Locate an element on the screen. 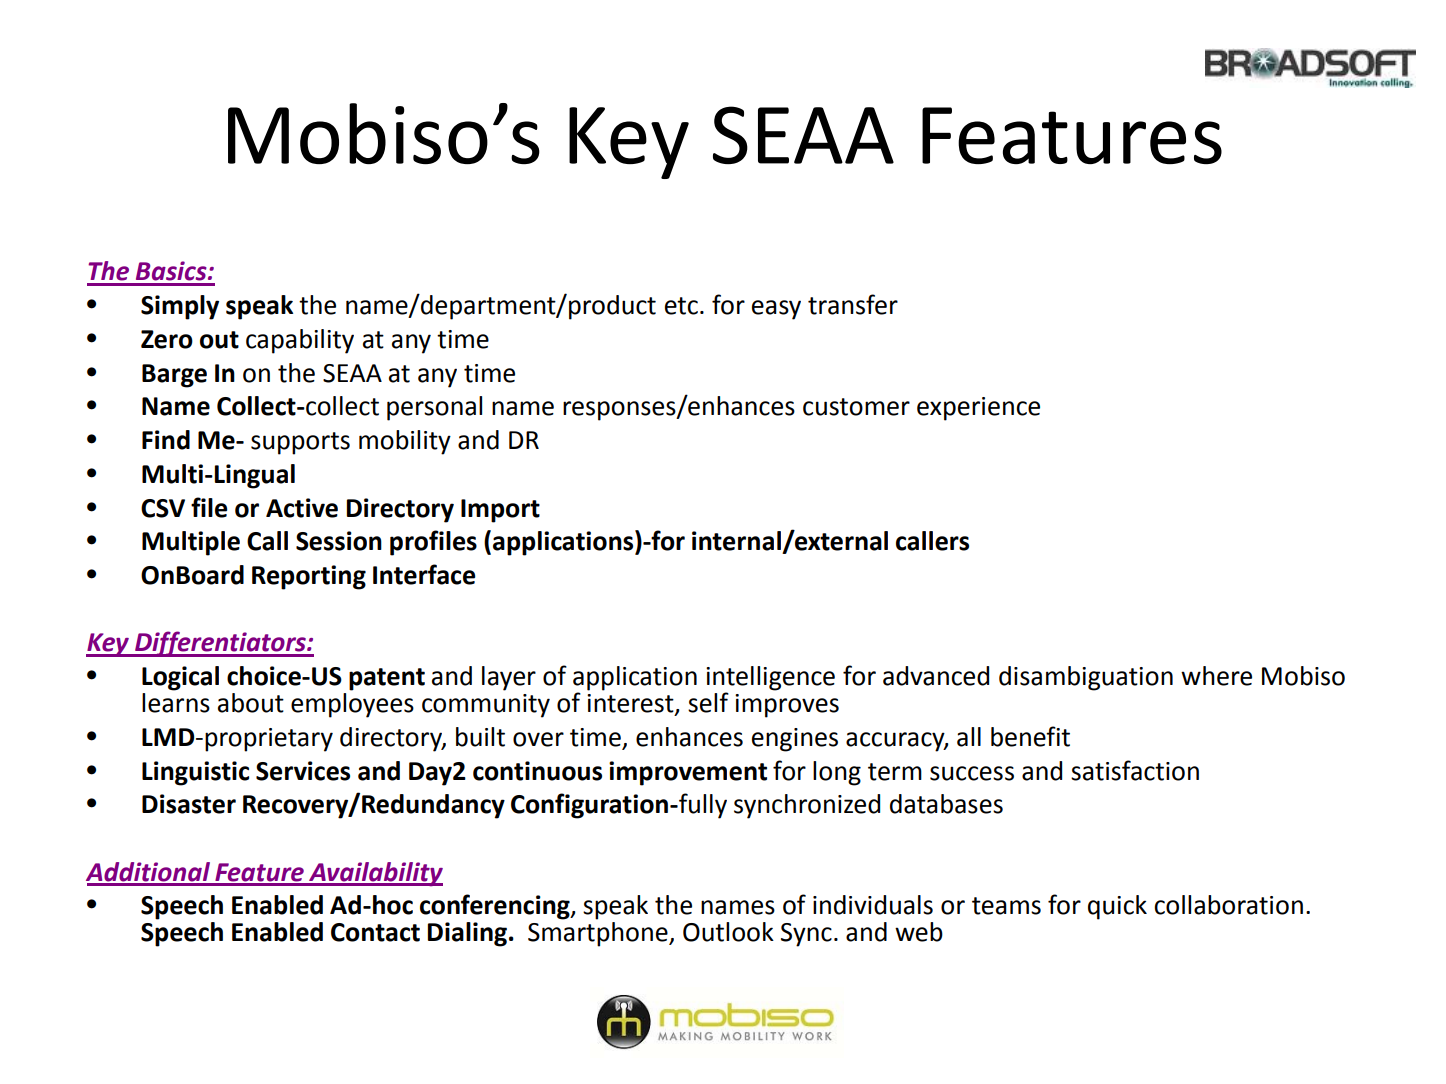 The height and width of the screenshot is (1084, 1446). Services is located at coordinates (303, 771).
